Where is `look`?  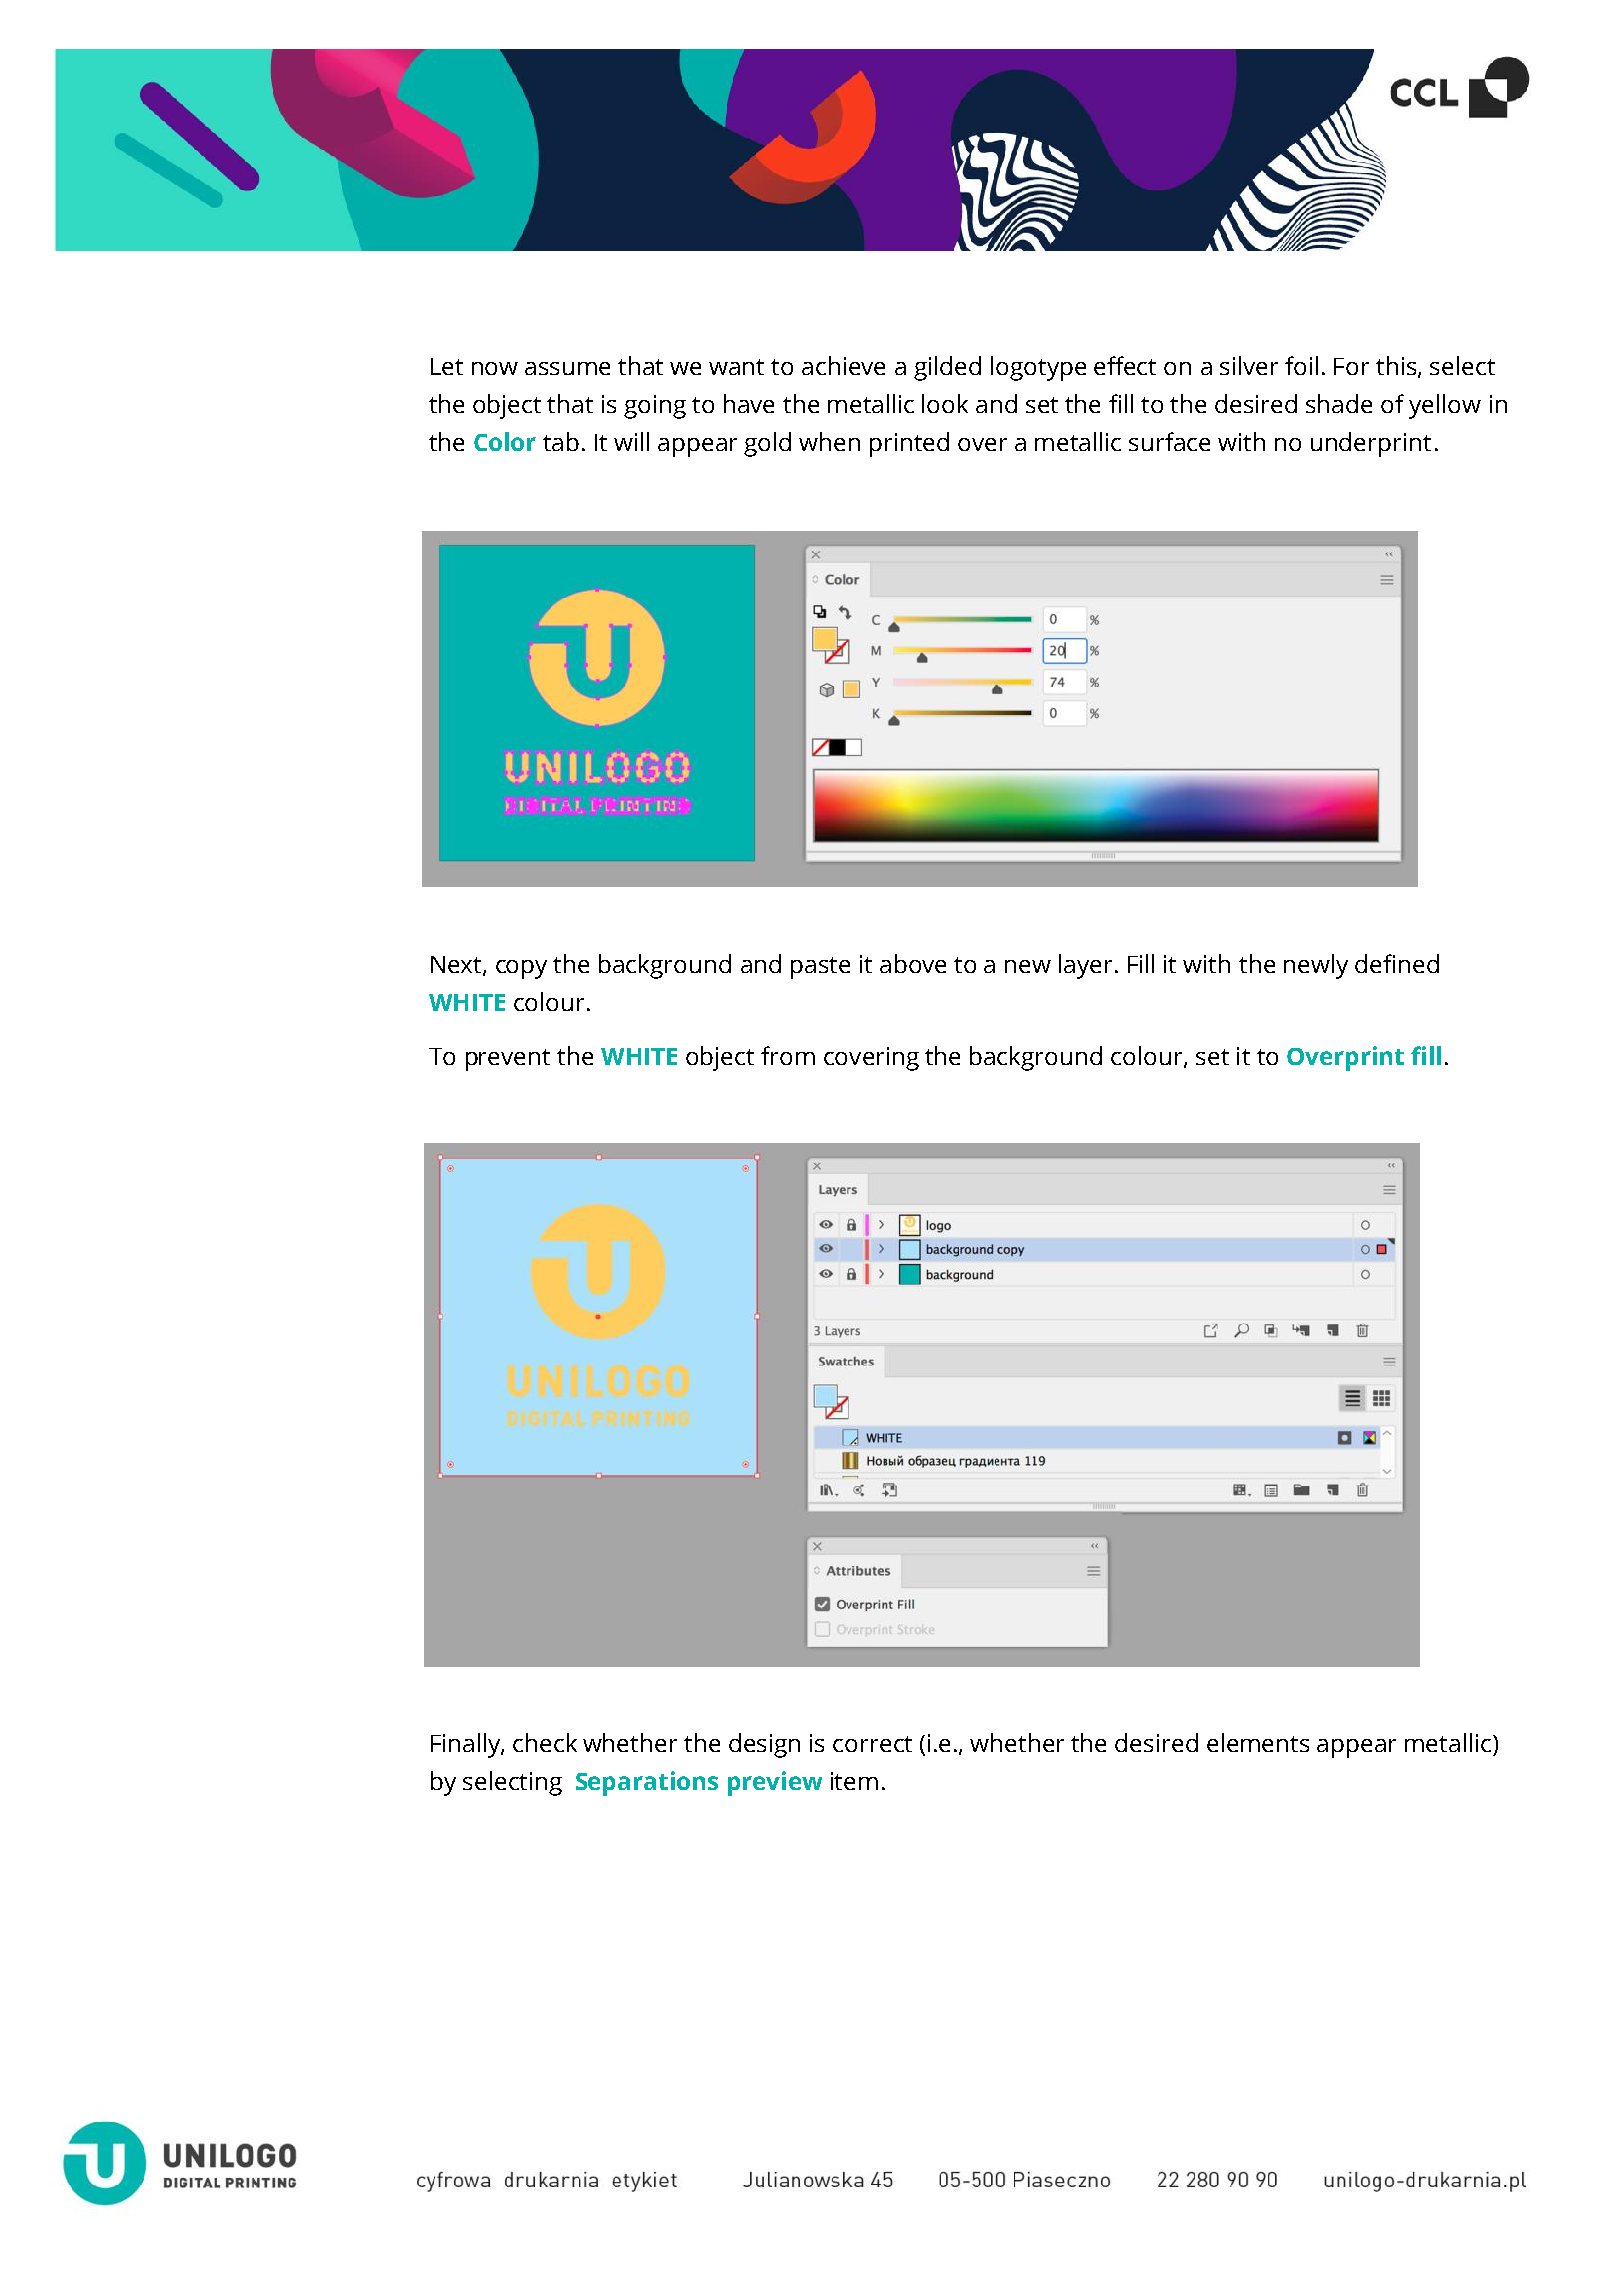
look is located at coordinates (945, 403).
